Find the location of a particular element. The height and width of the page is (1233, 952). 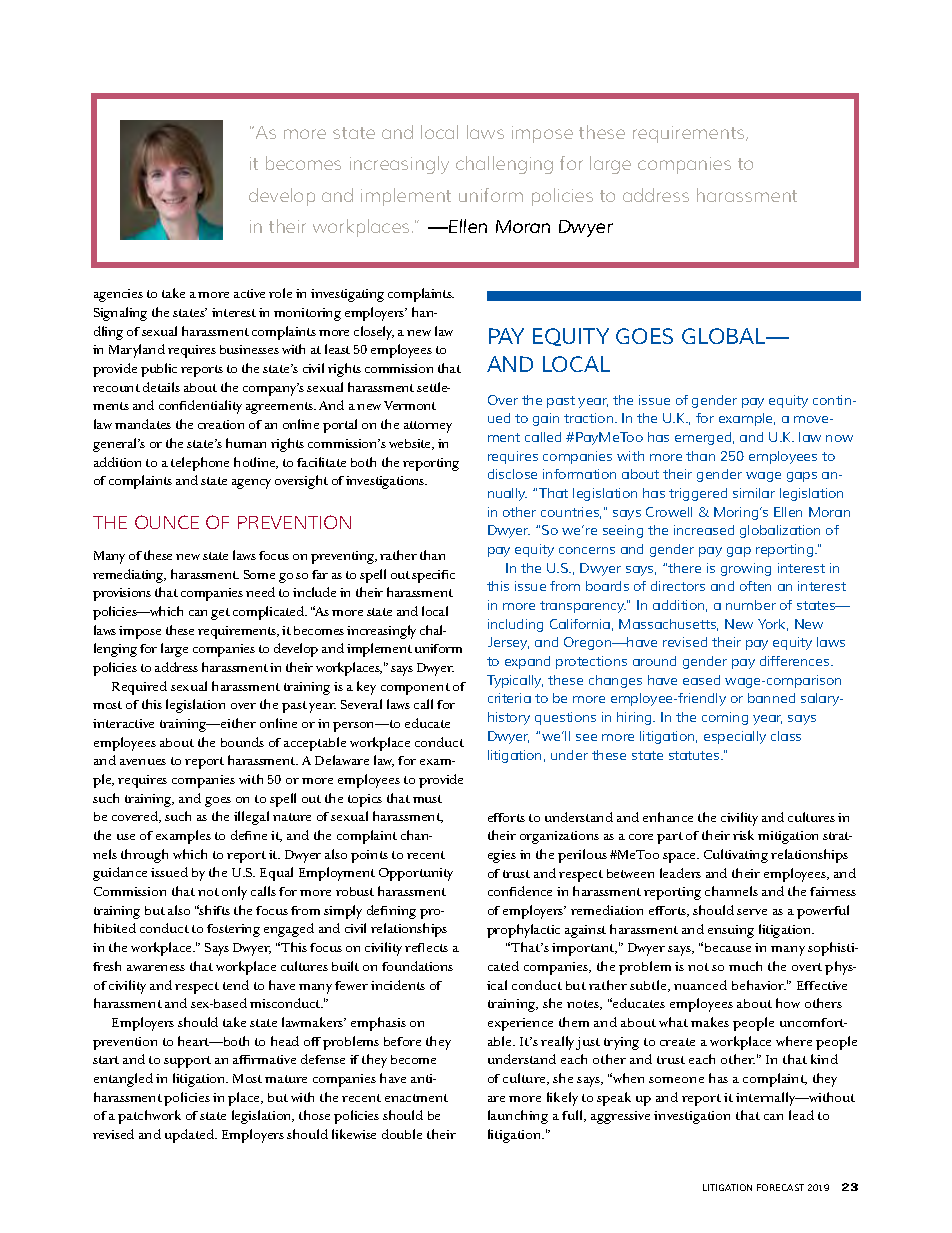

now is located at coordinates (839, 438).
